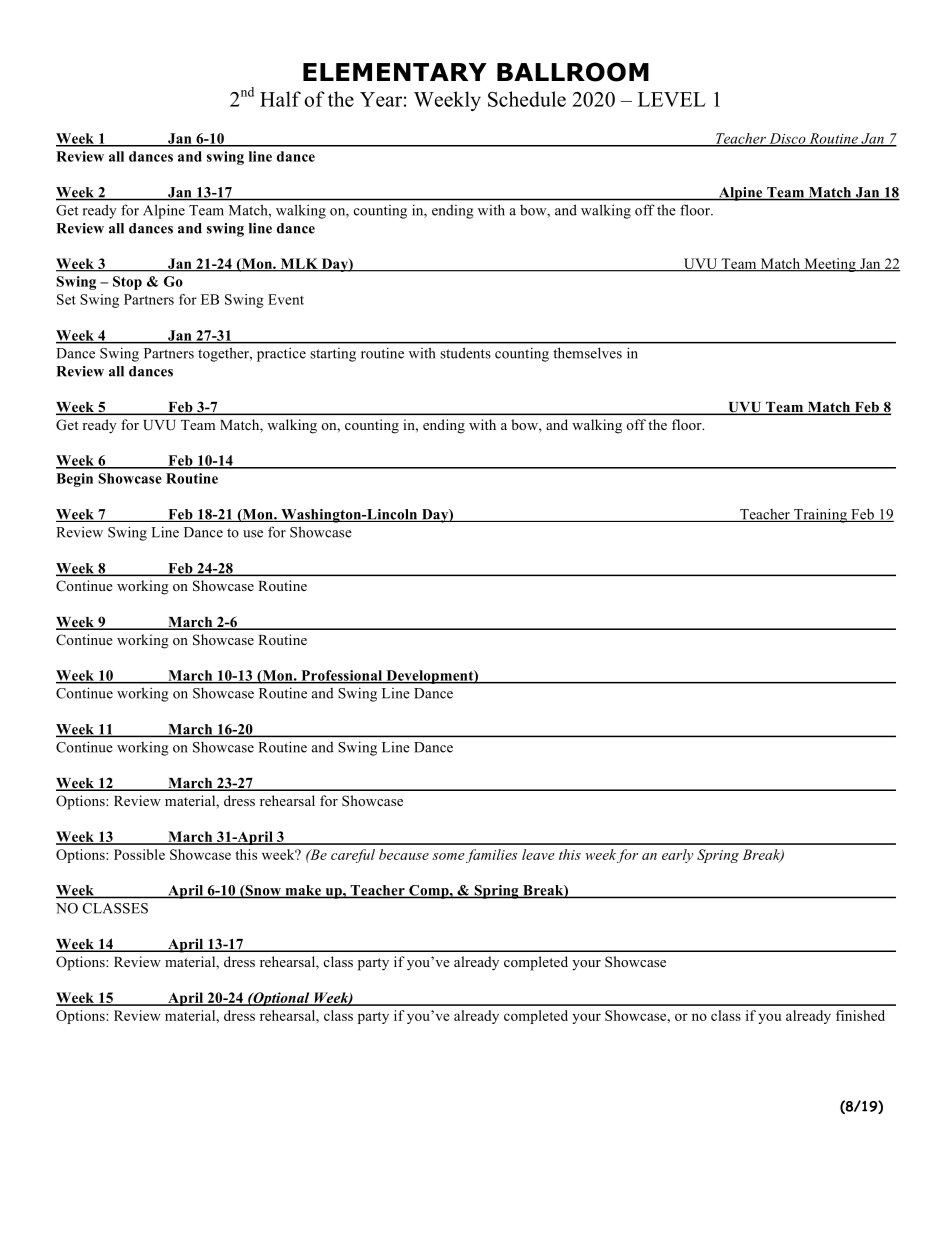 Image resolution: width=952 pixels, height=1233 pixels. Describe the element at coordinates (820, 515) in the document. I see `Training` at that location.
